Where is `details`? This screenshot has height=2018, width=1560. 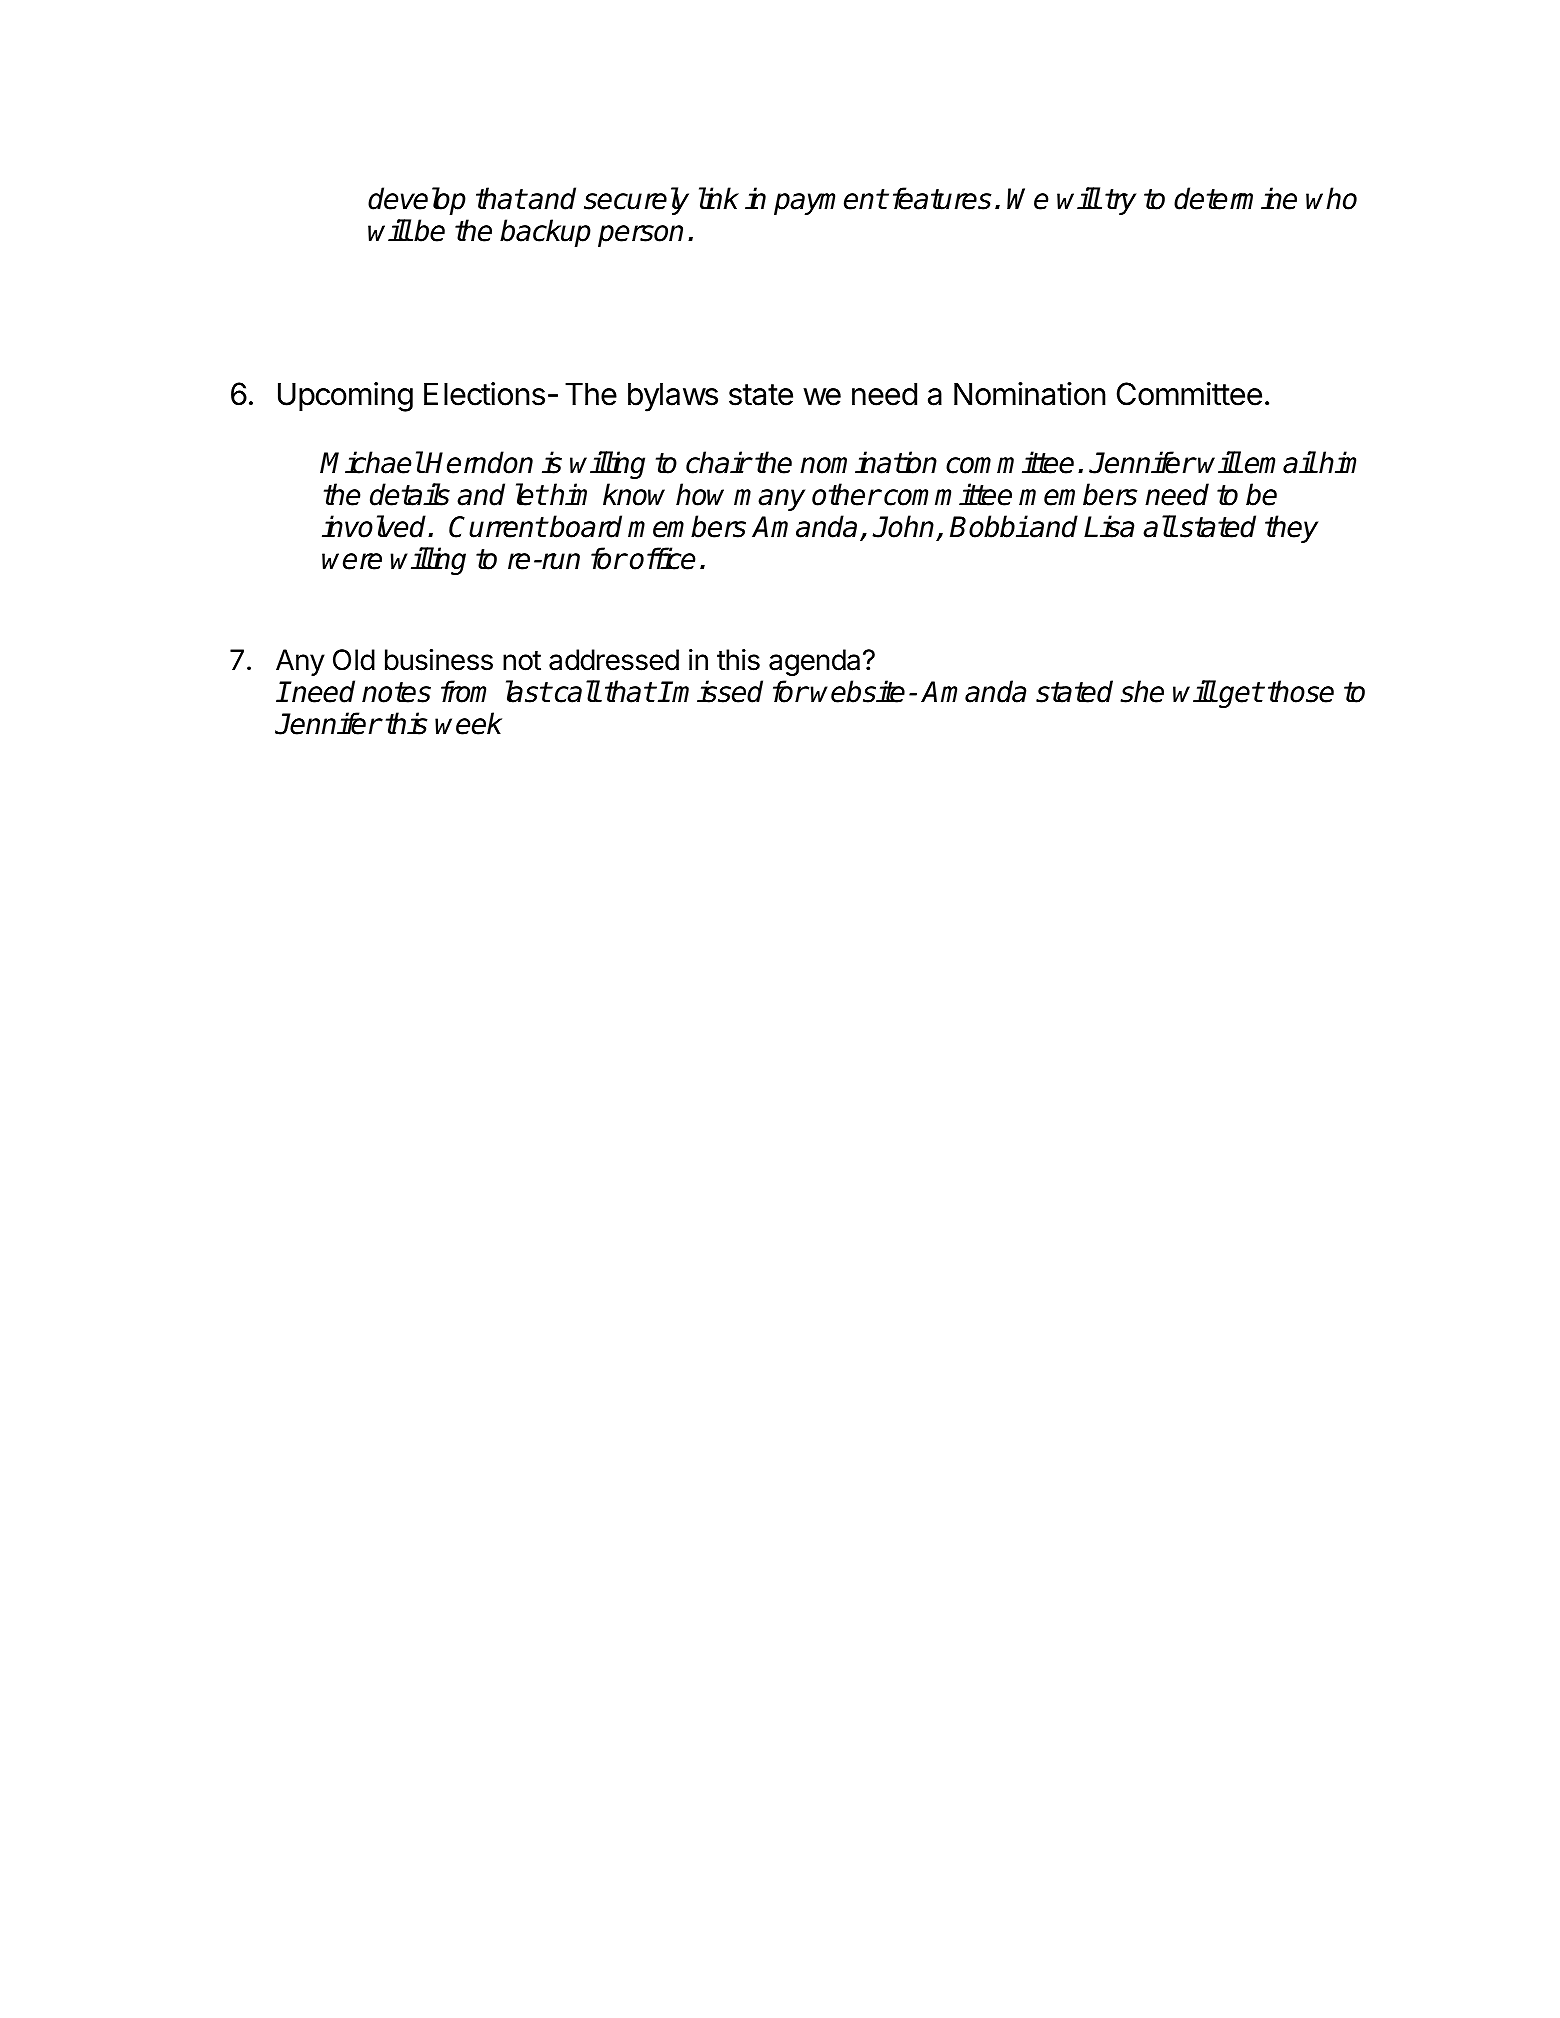 details is located at coordinates (410, 494).
